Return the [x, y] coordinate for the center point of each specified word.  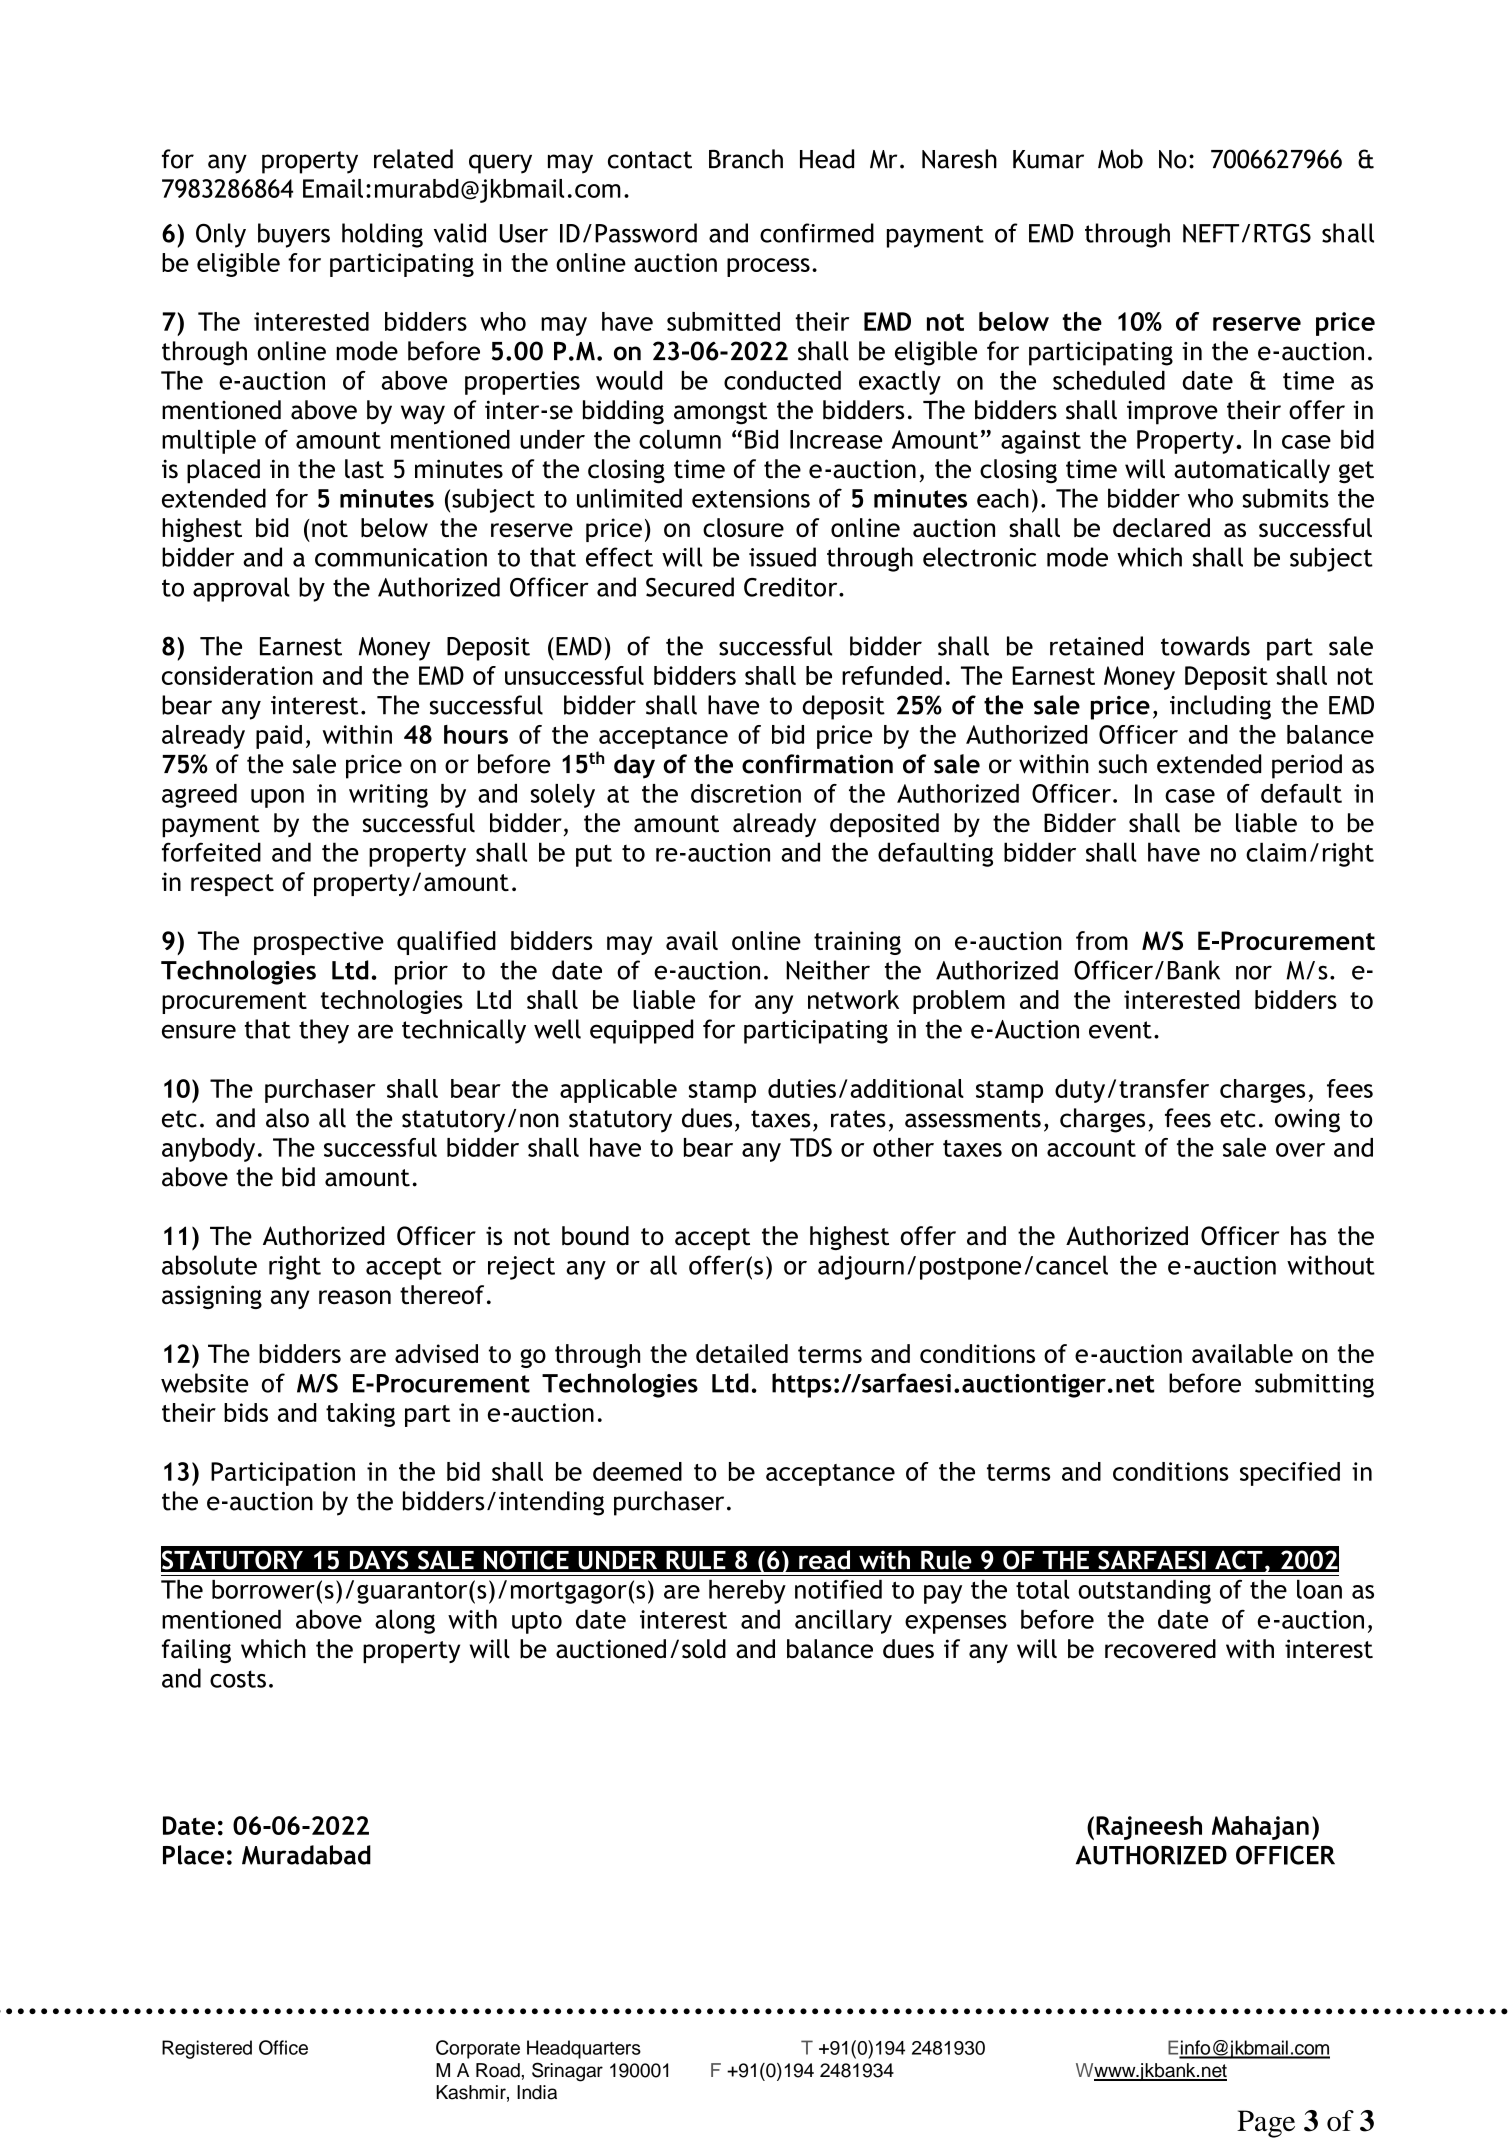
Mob [1120, 159]
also [287, 1118]
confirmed [817, 233]
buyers [294, 235]
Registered [207, 2049]
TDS [811, 1147]
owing [1307, 1121]
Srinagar [567, 2072]
